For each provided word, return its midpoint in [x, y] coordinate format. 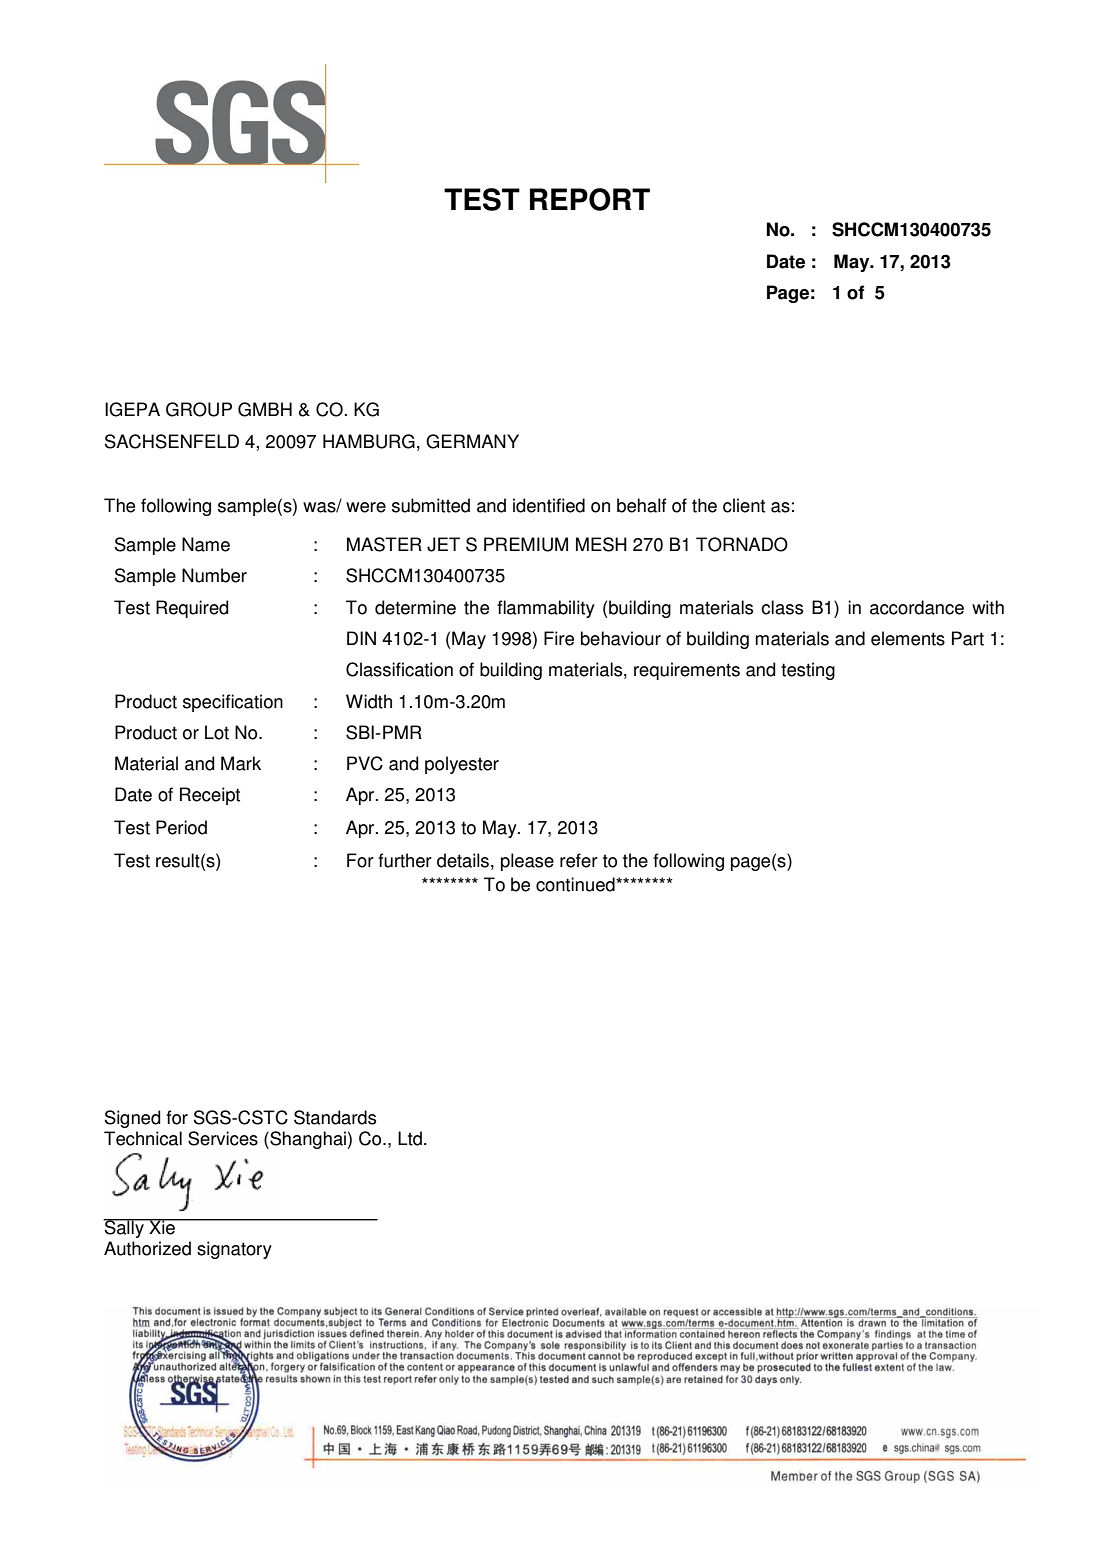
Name [206, 544]
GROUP [199, 409]
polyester [462, 765]
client [744, 505]
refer [579, 860]
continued [576, 884]
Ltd [410, 1138]
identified [549, 505]
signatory [234, 1250]
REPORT [590, 199]
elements [908, 638]
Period [181, 827]
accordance [917, 607]
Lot [217, 732]
